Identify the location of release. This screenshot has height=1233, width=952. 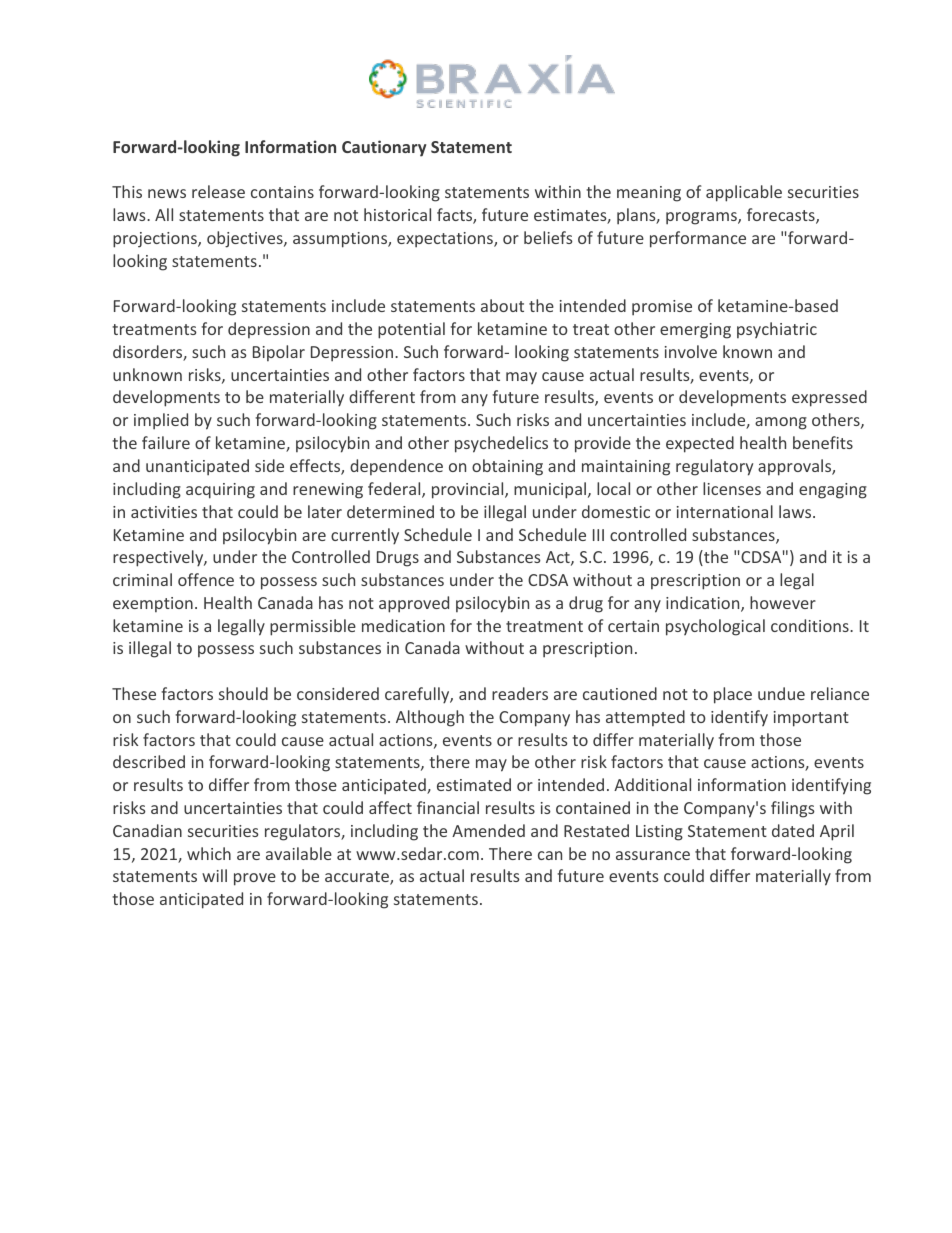
(218, 191).
